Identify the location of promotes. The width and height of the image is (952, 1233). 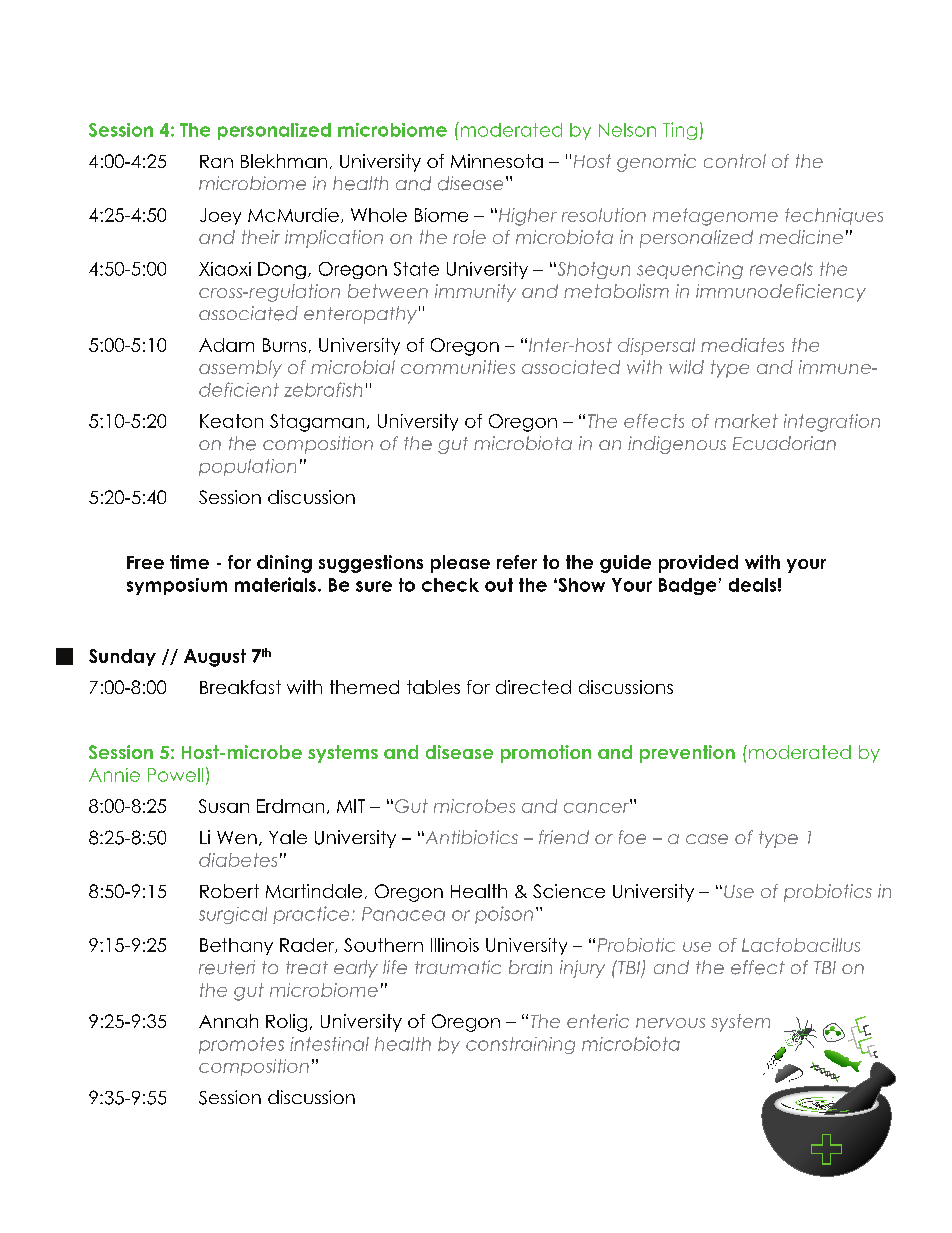
(241, 1045).
